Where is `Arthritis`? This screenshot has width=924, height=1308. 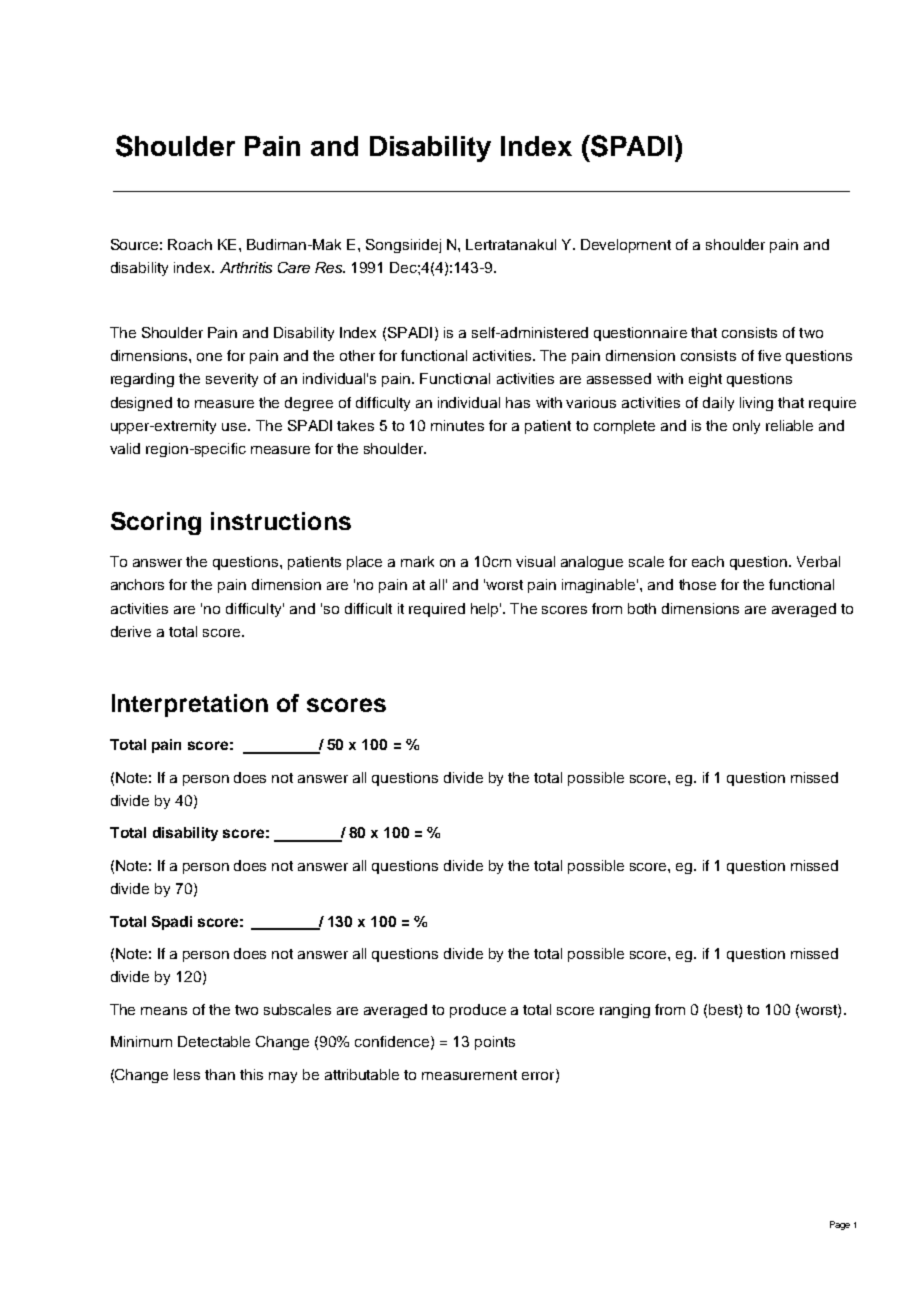 Arthritis is located at coordinates (246, 267).
